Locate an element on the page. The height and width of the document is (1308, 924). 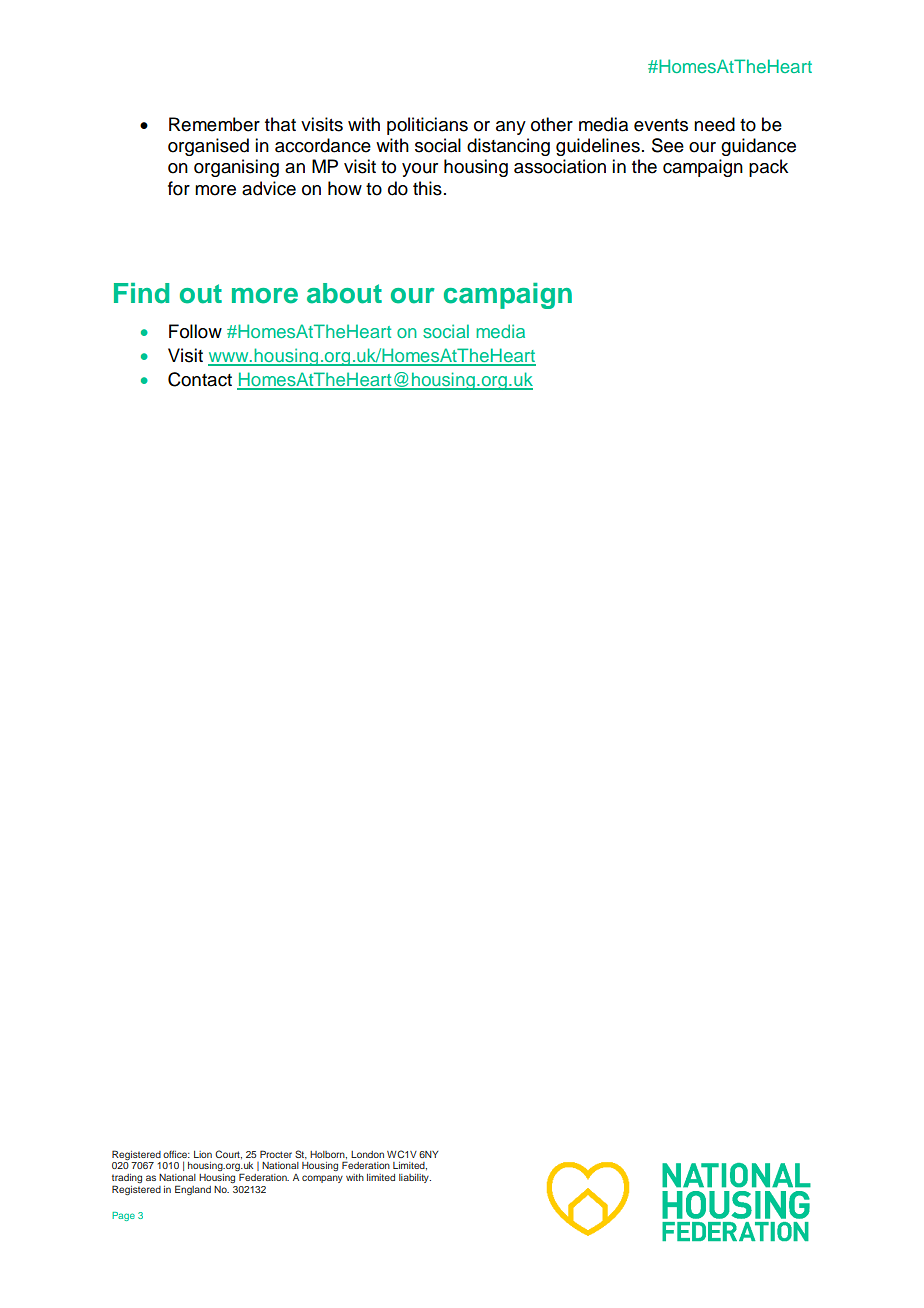
your is located at coordinates (420, 170).
